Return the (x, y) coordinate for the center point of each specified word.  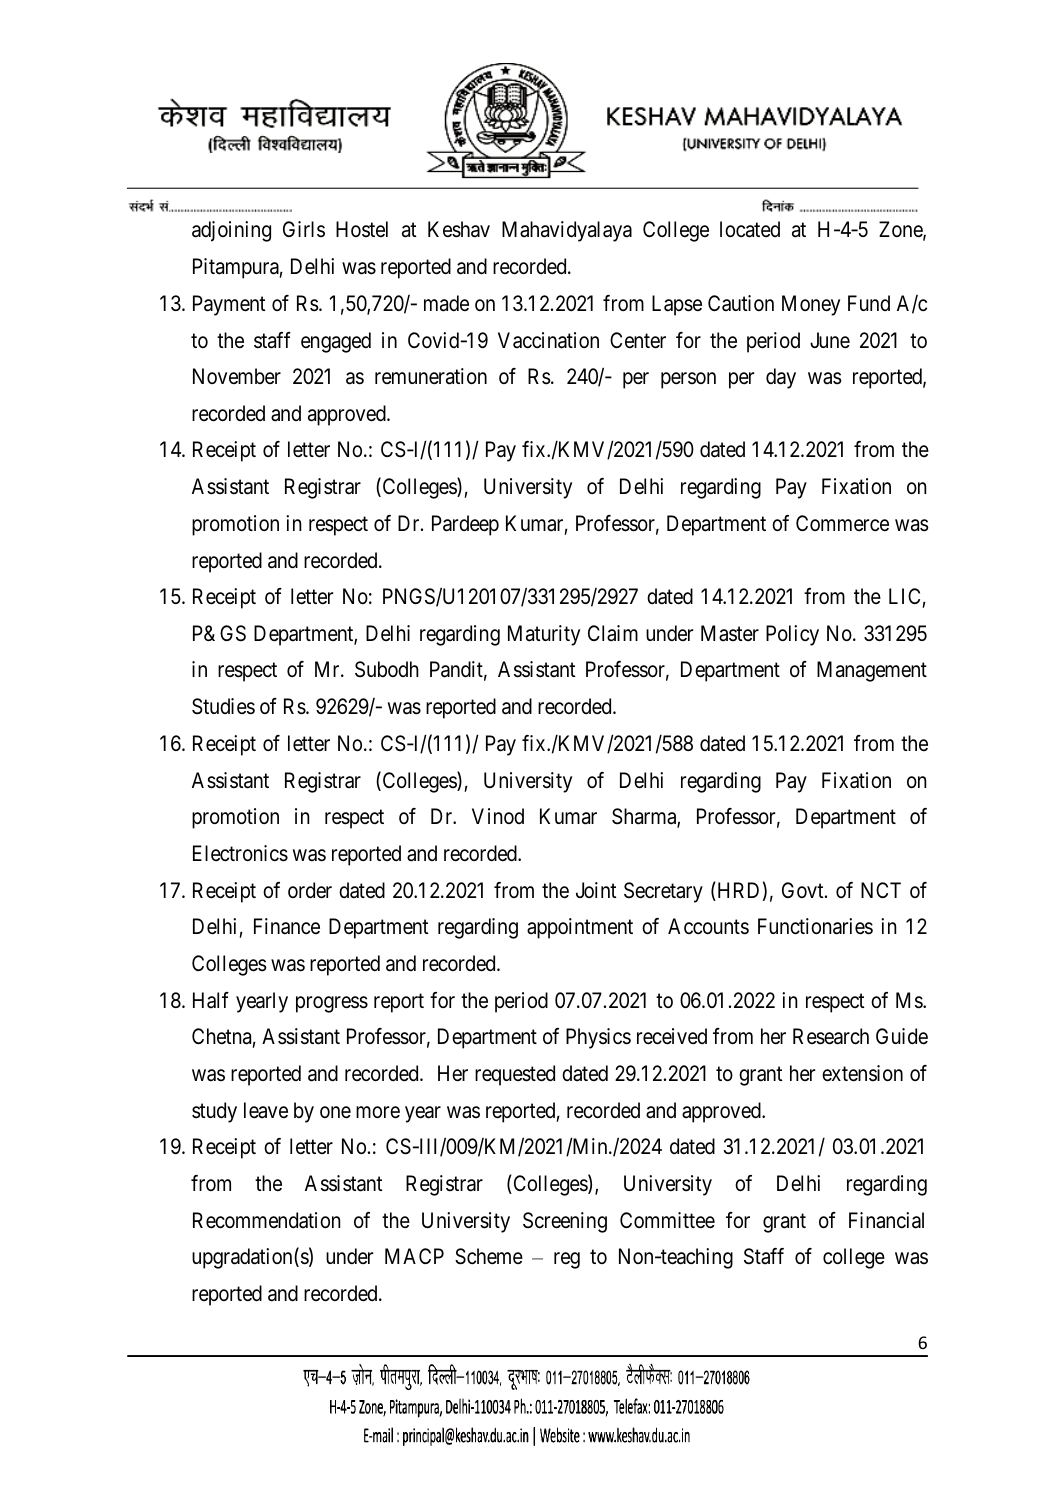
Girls (304, 229)
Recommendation (267, 1220)
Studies (223, 706)
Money (811, 305)
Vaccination (548, 340)
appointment (580, 928)
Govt (804, 890)
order (310, 890)
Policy (792, 635)
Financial (886, 1220)
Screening (565, 1222)
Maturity (544, 635)
